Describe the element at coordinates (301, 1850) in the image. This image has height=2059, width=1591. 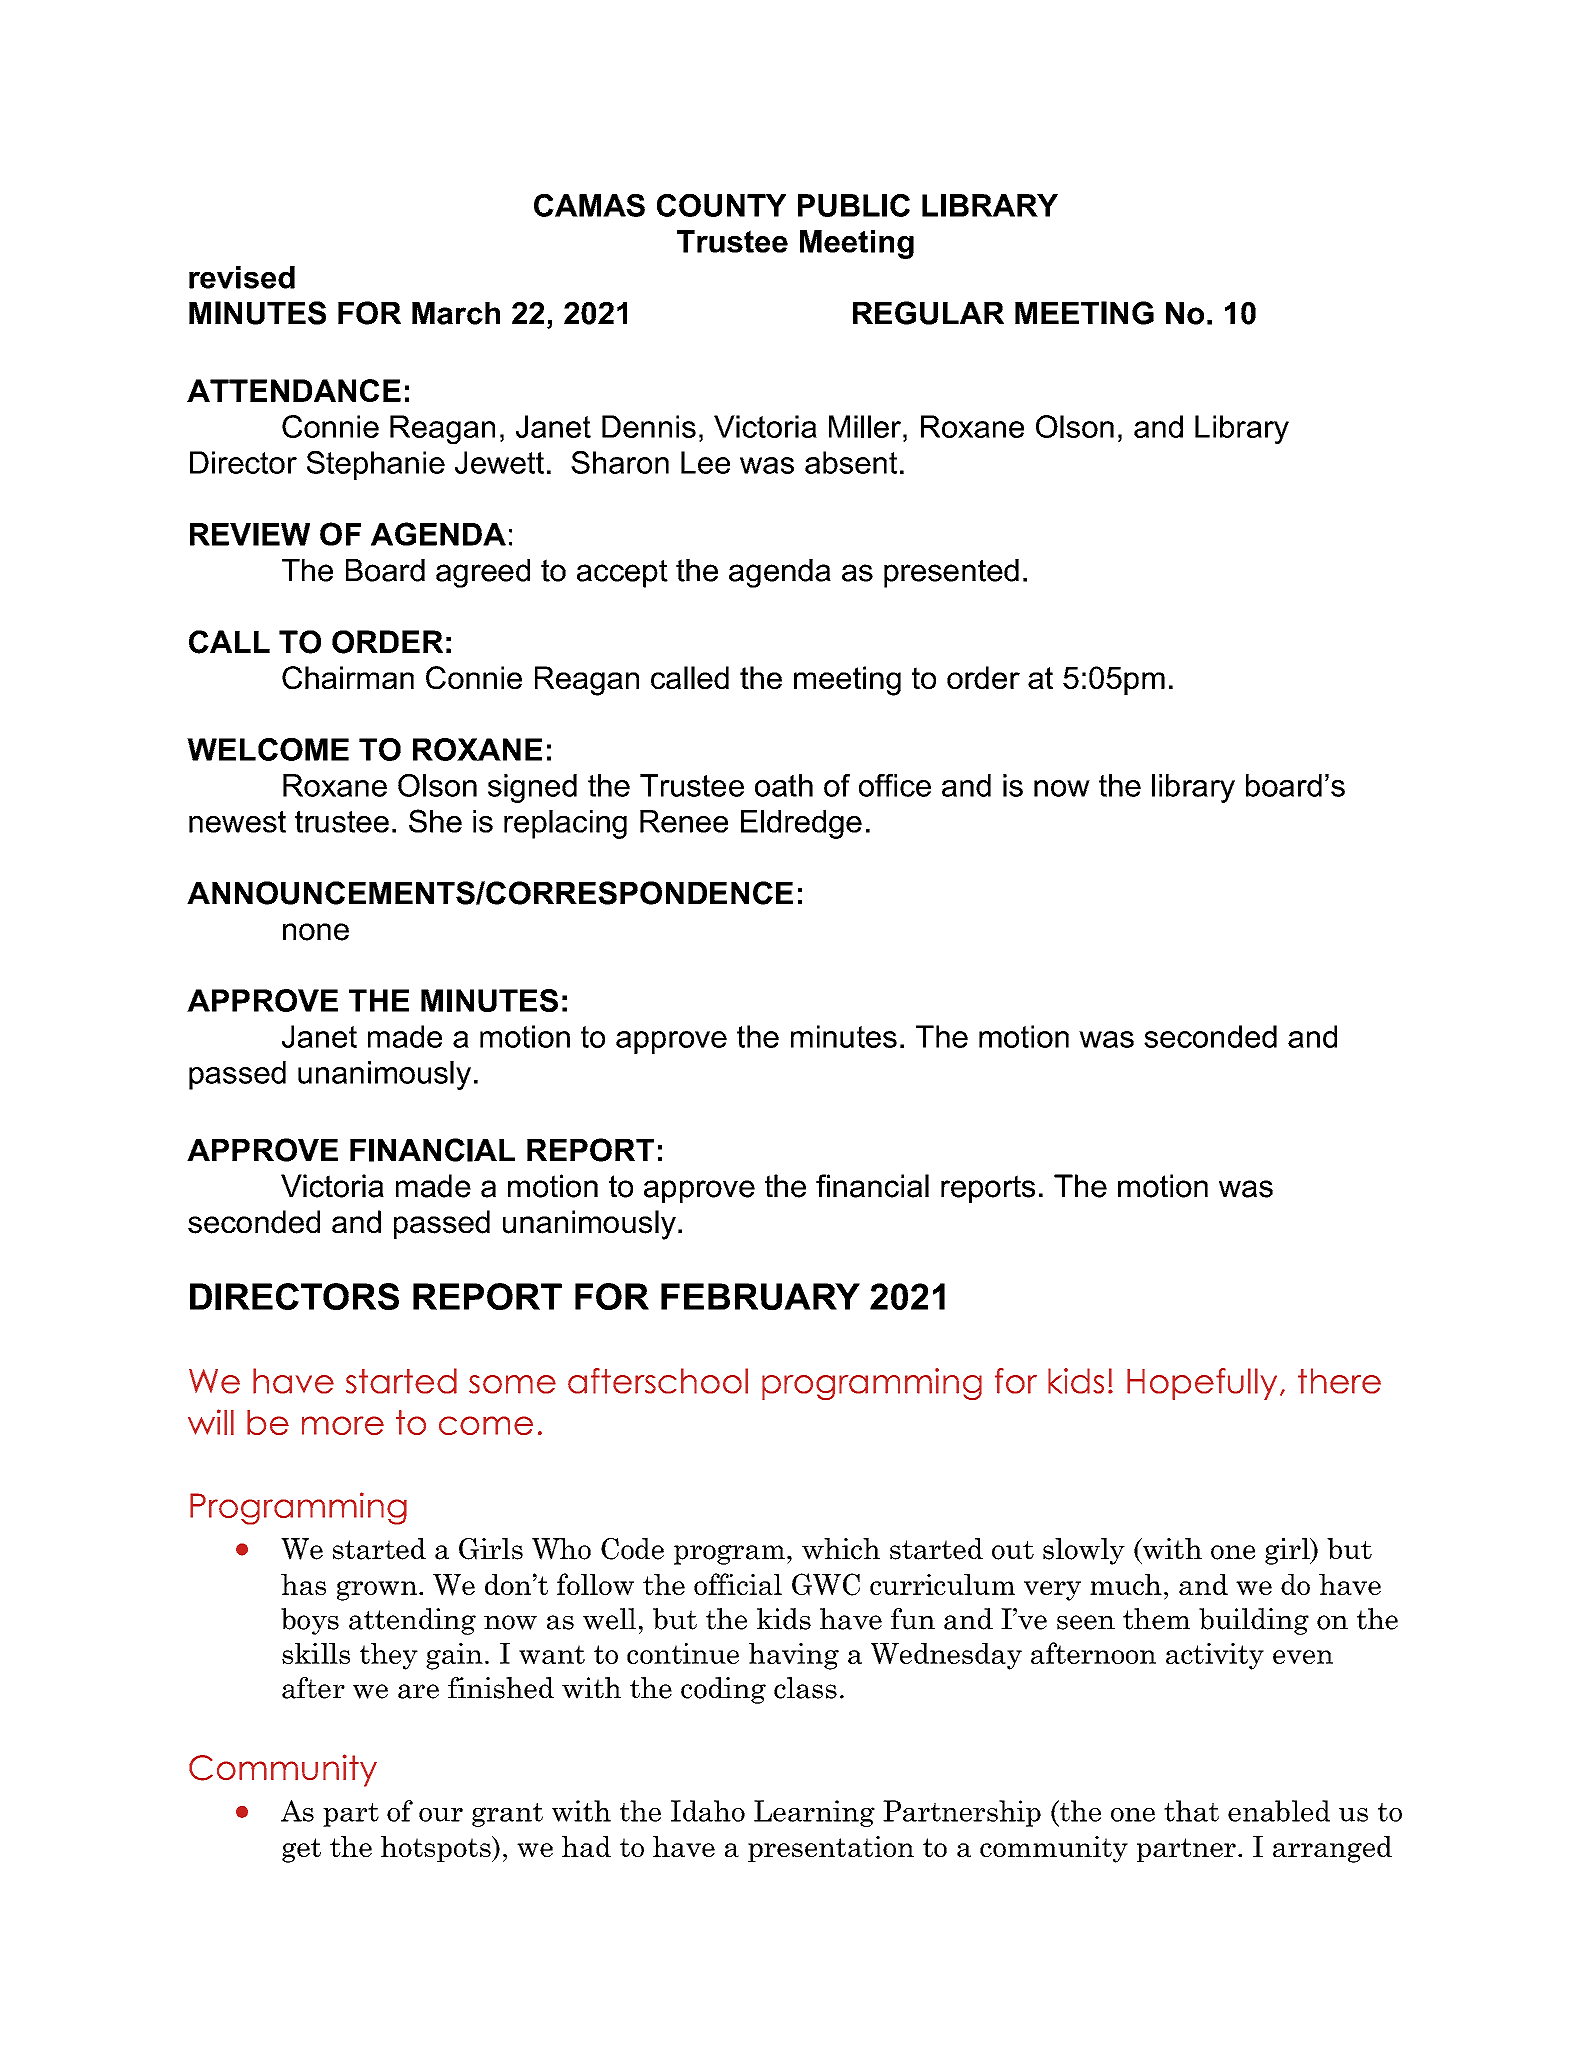
I see `get` at that location.
